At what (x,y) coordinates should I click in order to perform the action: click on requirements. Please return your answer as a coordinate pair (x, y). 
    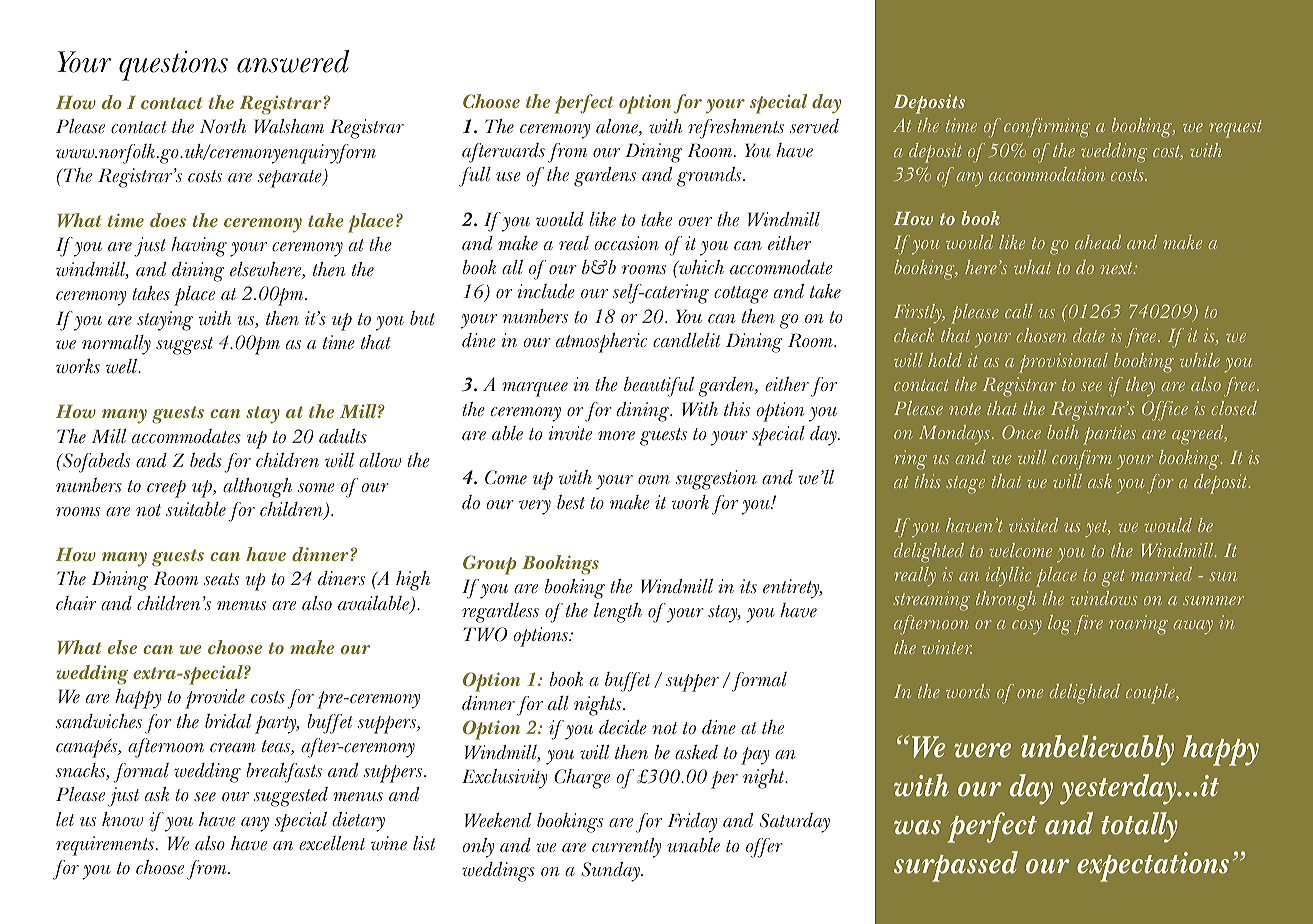
    Looking at the image, I should click on (105, 846).
